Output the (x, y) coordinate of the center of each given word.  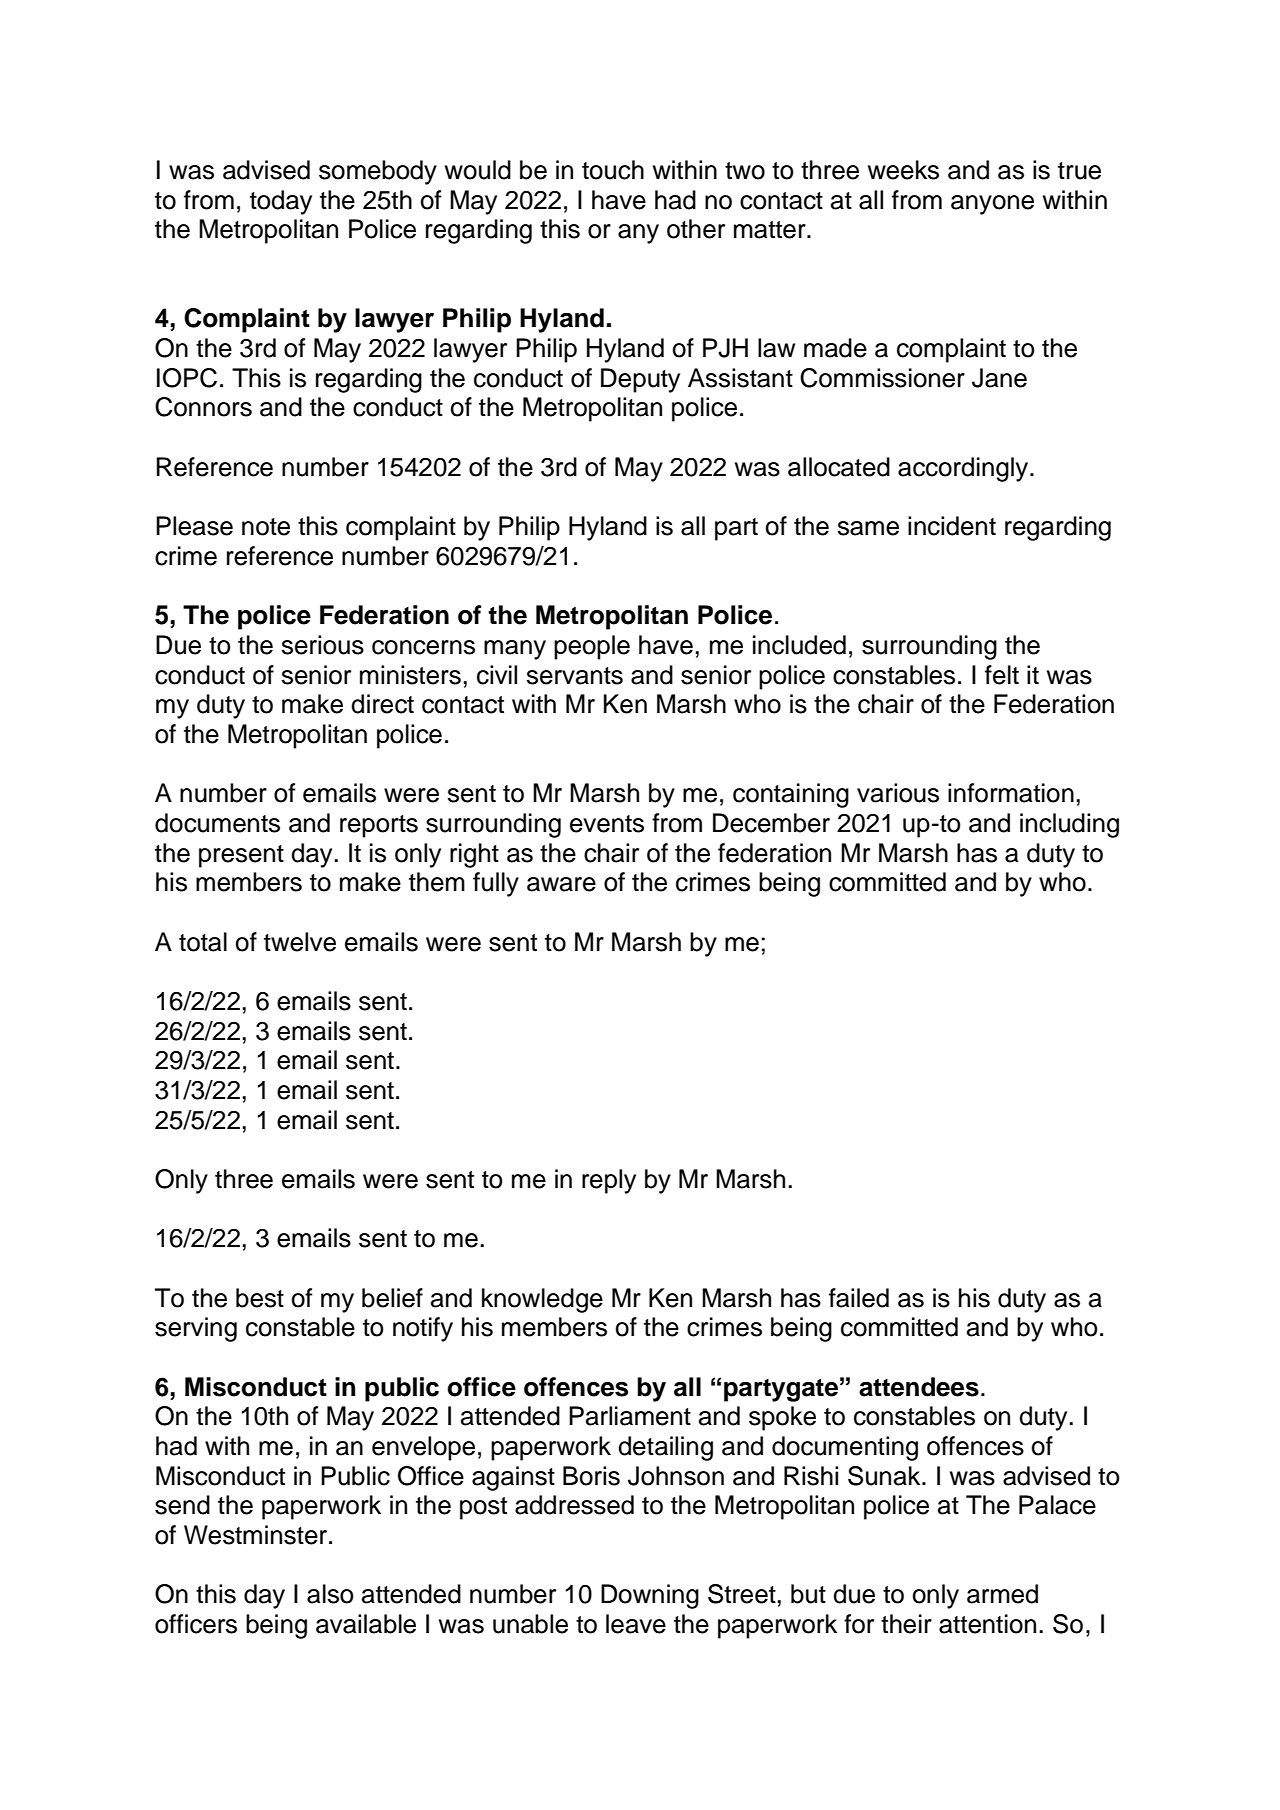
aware (561, 884)
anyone (992, 205)
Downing (650, 1596)
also (330, 1594)
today (281, 202)
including (1069, 825)
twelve (300, 942)
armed (1002, 1594)
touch (613, 170)
